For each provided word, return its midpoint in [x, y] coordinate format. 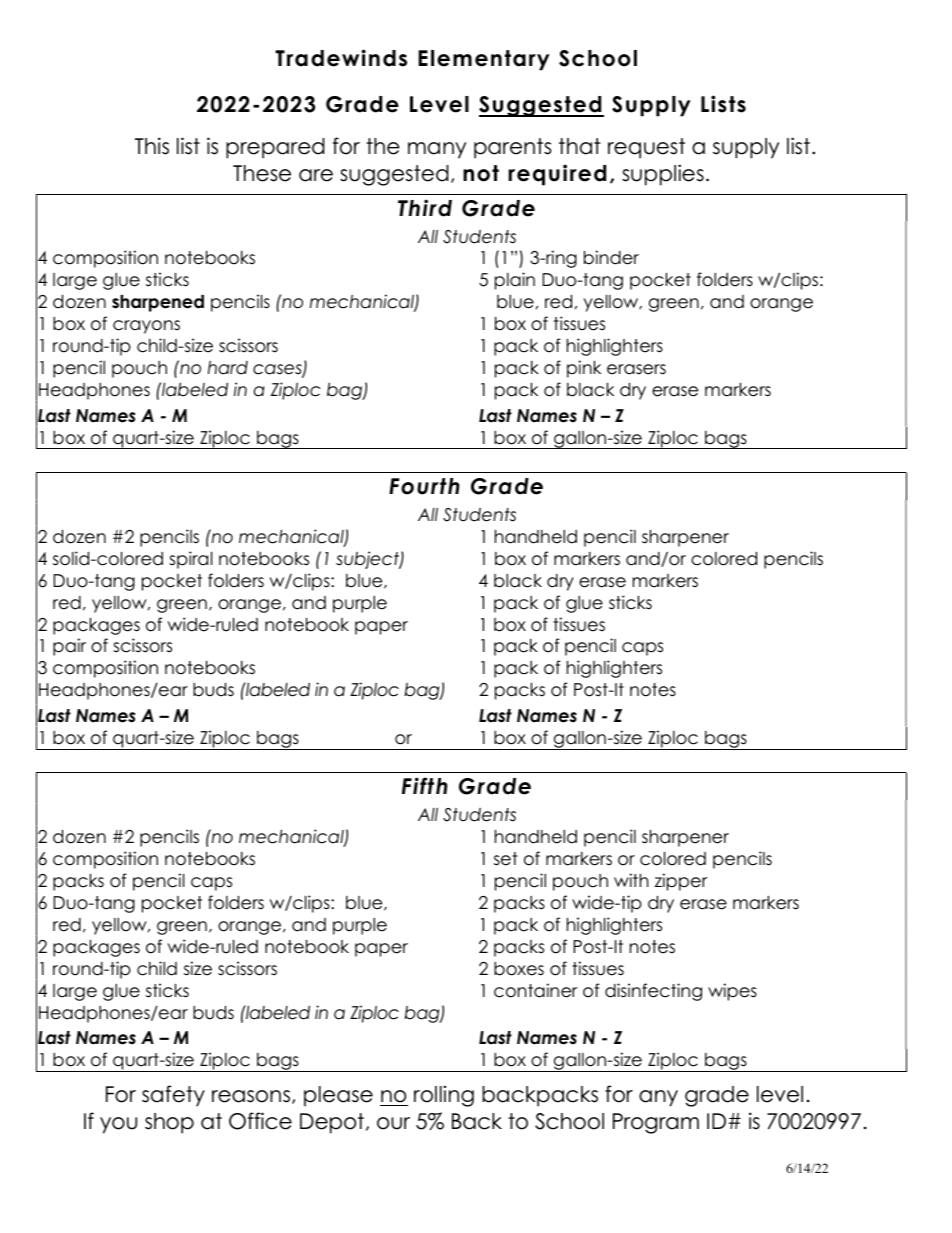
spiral [190, 560]
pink [584, 369]
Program [656, 1123]
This [152, 146]
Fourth [424, 486]
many [437, 150]
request [646, 148]
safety [173, 1096]
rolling [444, 1096]
